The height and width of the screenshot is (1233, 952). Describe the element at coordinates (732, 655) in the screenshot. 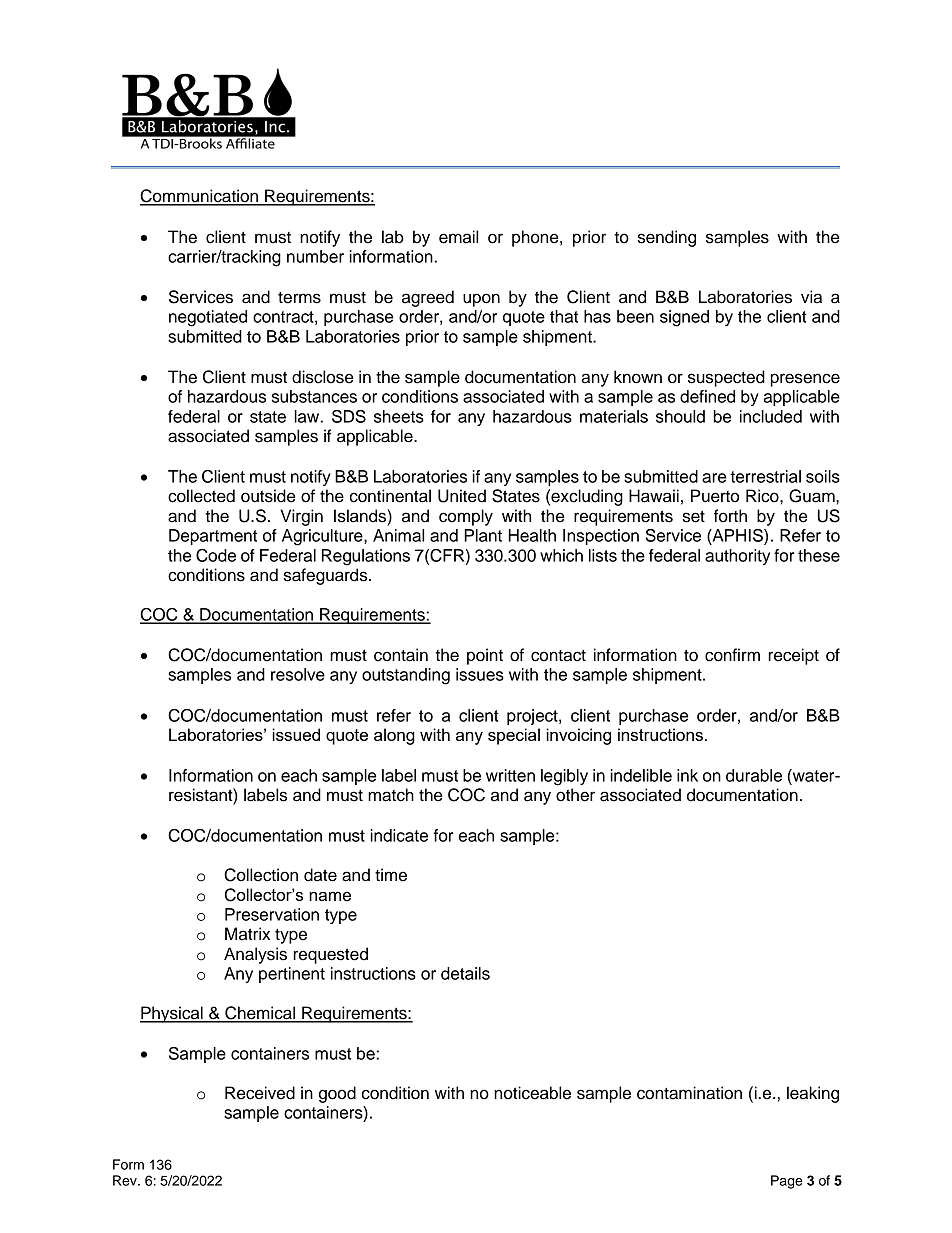

I see `confirm` at that location.
